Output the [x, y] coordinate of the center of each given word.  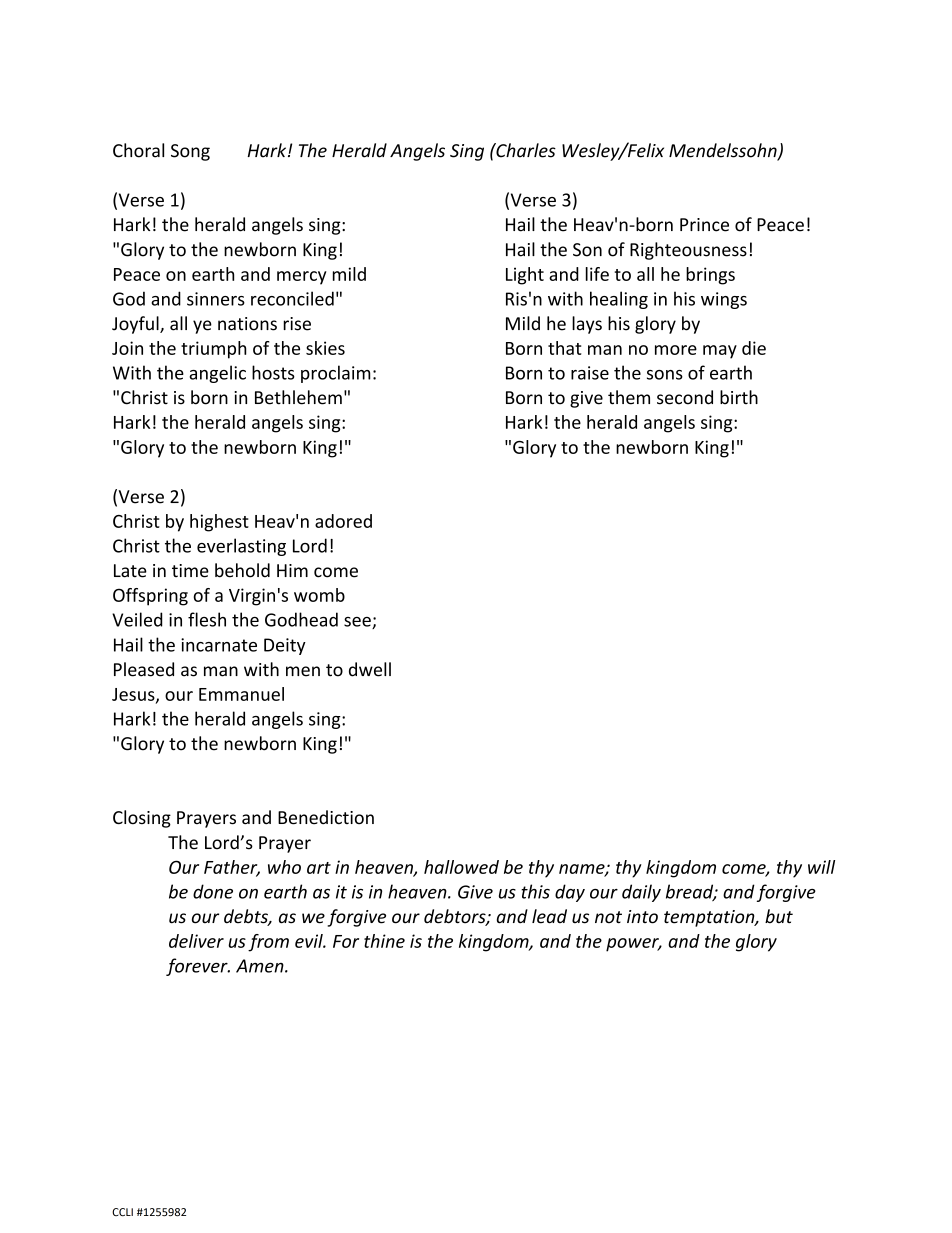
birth [739, 397]
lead [549, 916]
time [190, 571]
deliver [196, 941]
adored [343, 521]
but [779, 916]
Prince [704, 225]
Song [190, 152]
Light [525, 276]
